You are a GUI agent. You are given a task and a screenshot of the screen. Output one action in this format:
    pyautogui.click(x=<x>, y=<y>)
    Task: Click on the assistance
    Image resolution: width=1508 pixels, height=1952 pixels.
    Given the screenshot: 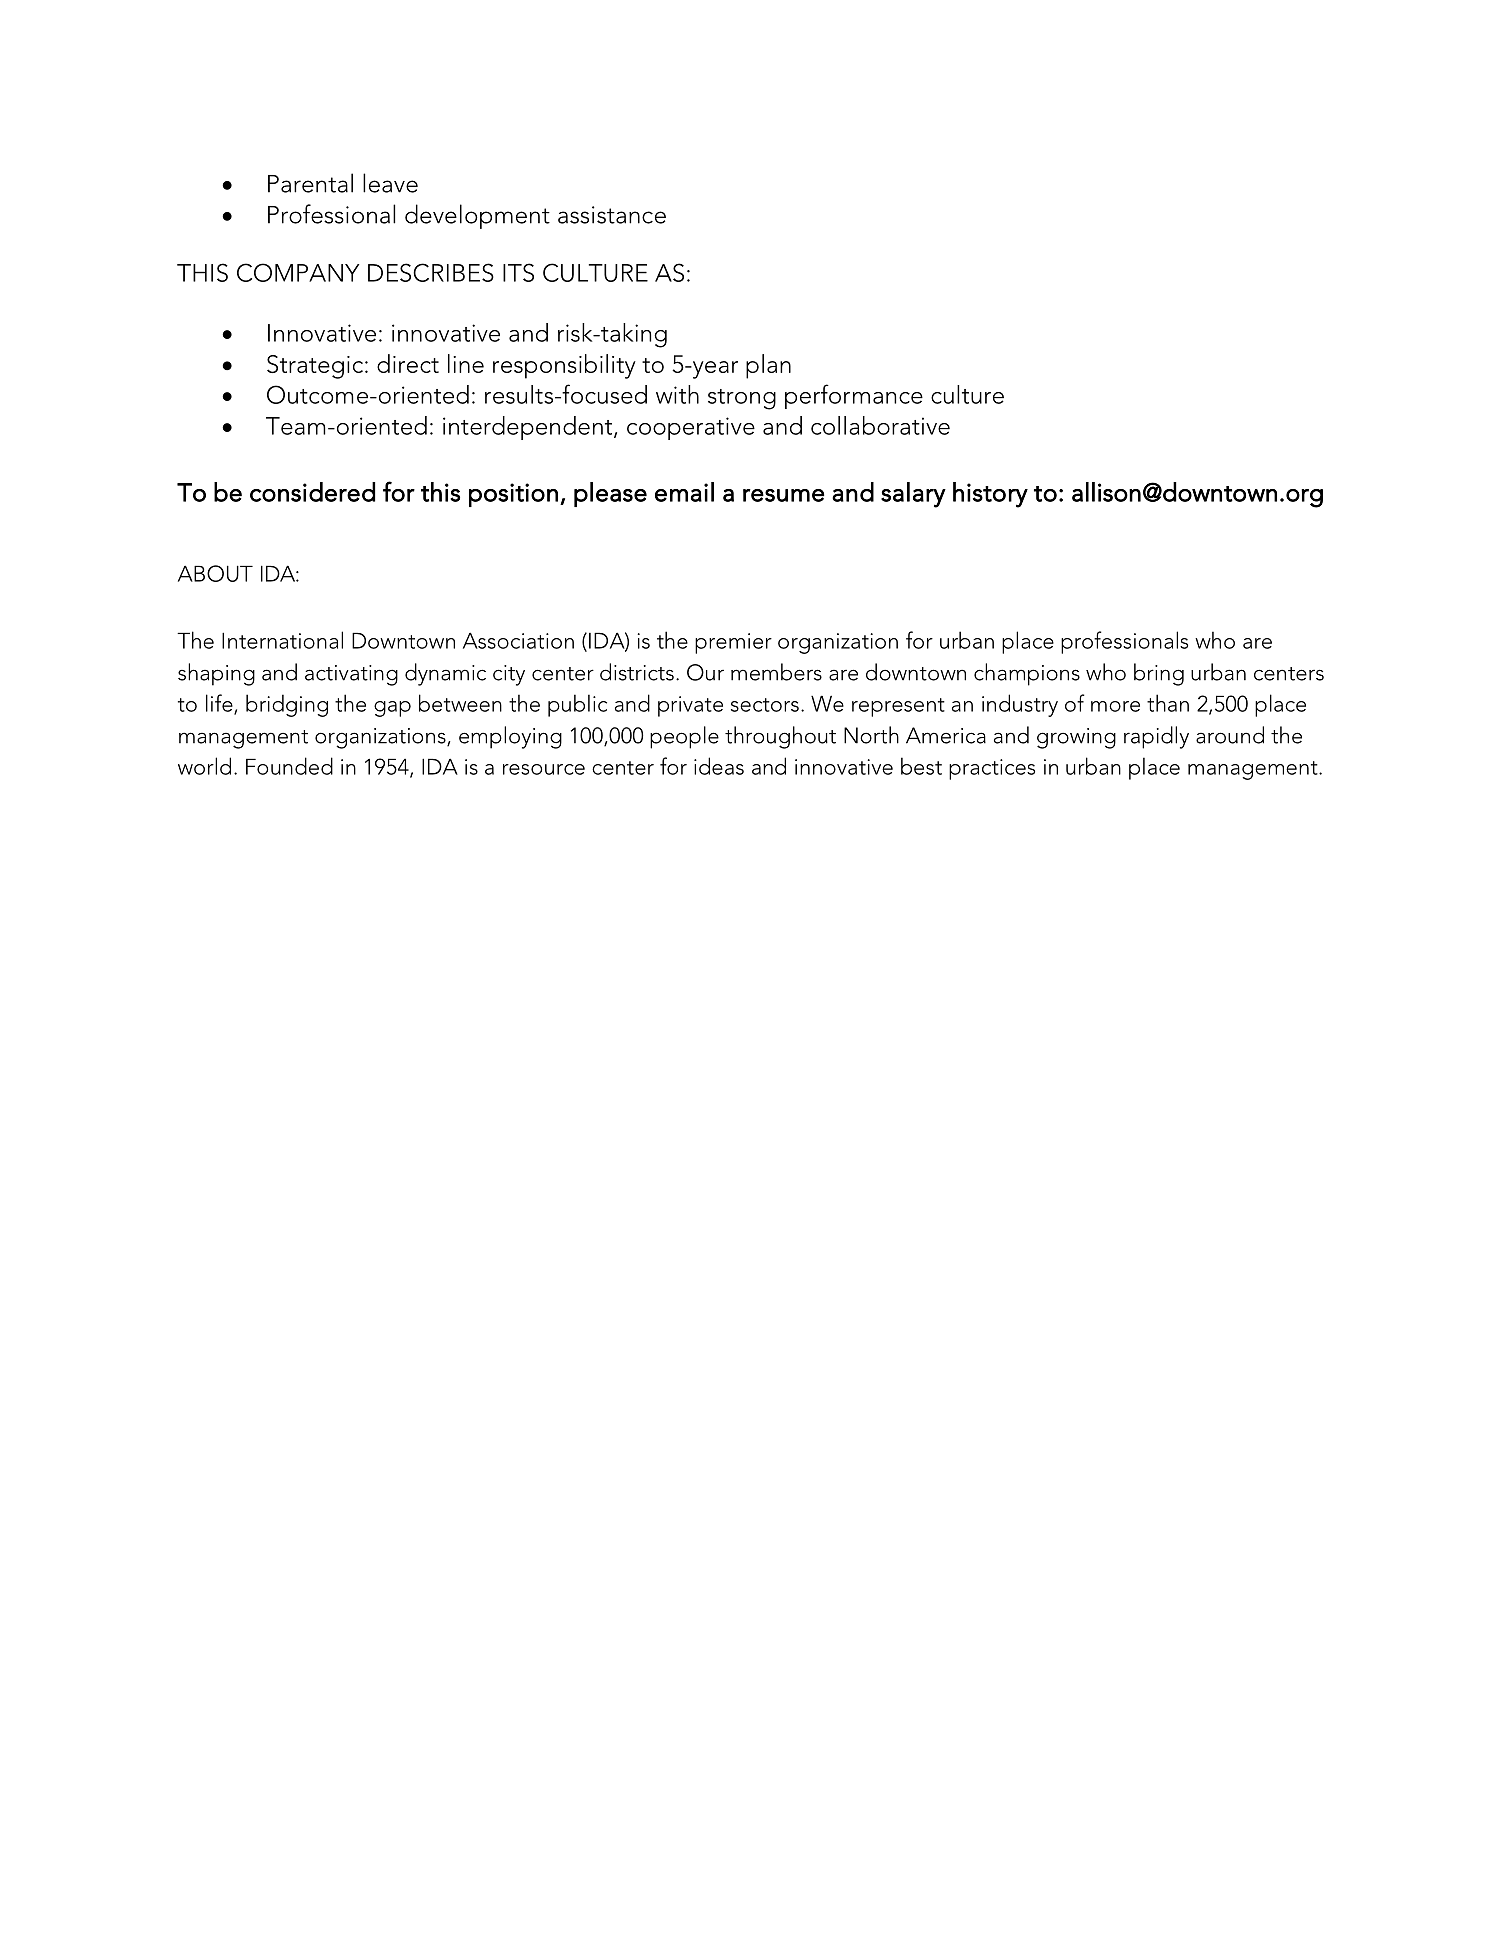 What is the action you would take?
    pyautogui.click(x=612, y=215)
